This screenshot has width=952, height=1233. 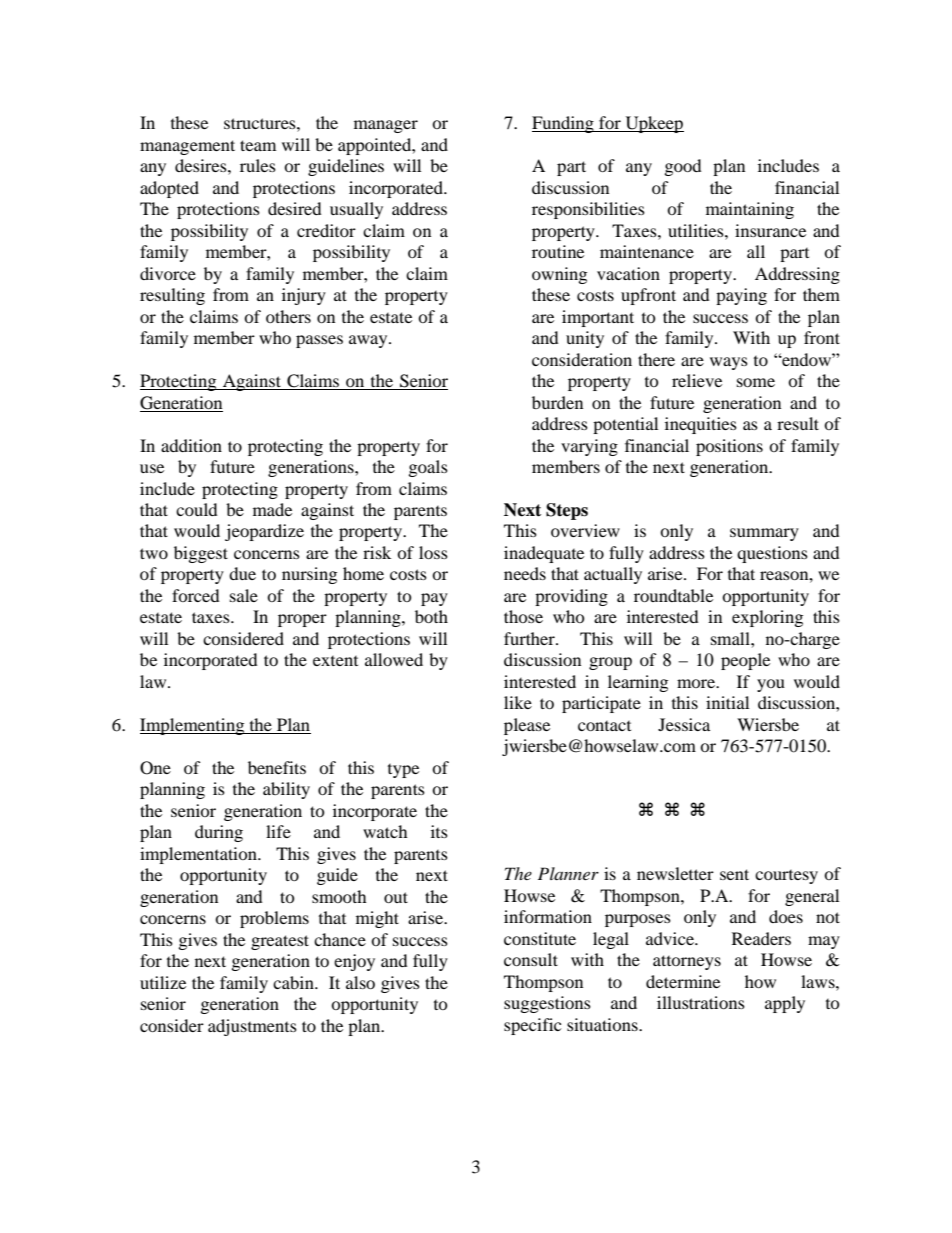 I want to click on team, so click(x=258, y=145).
